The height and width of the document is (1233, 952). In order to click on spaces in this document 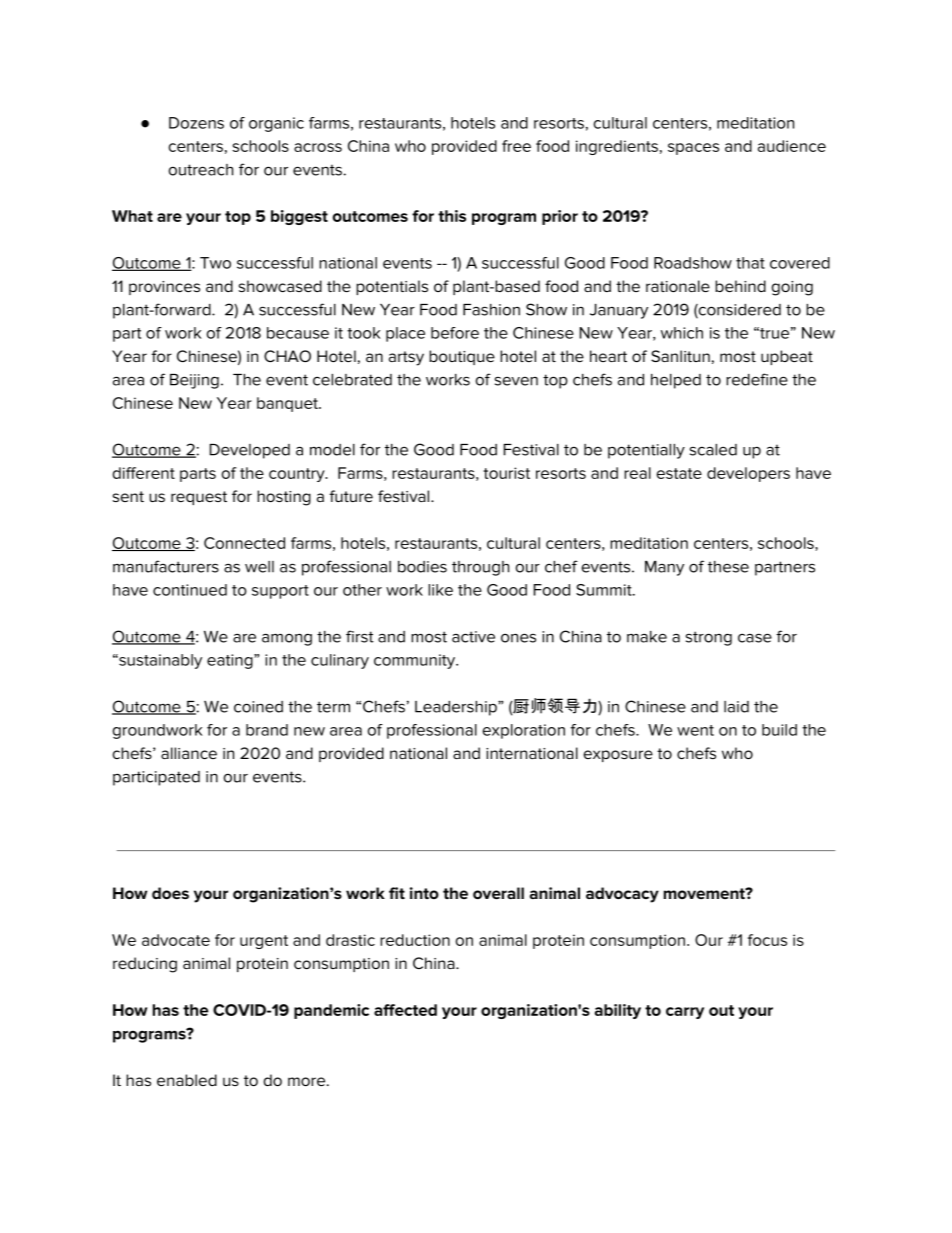, I will do `click(693, 149)`.
